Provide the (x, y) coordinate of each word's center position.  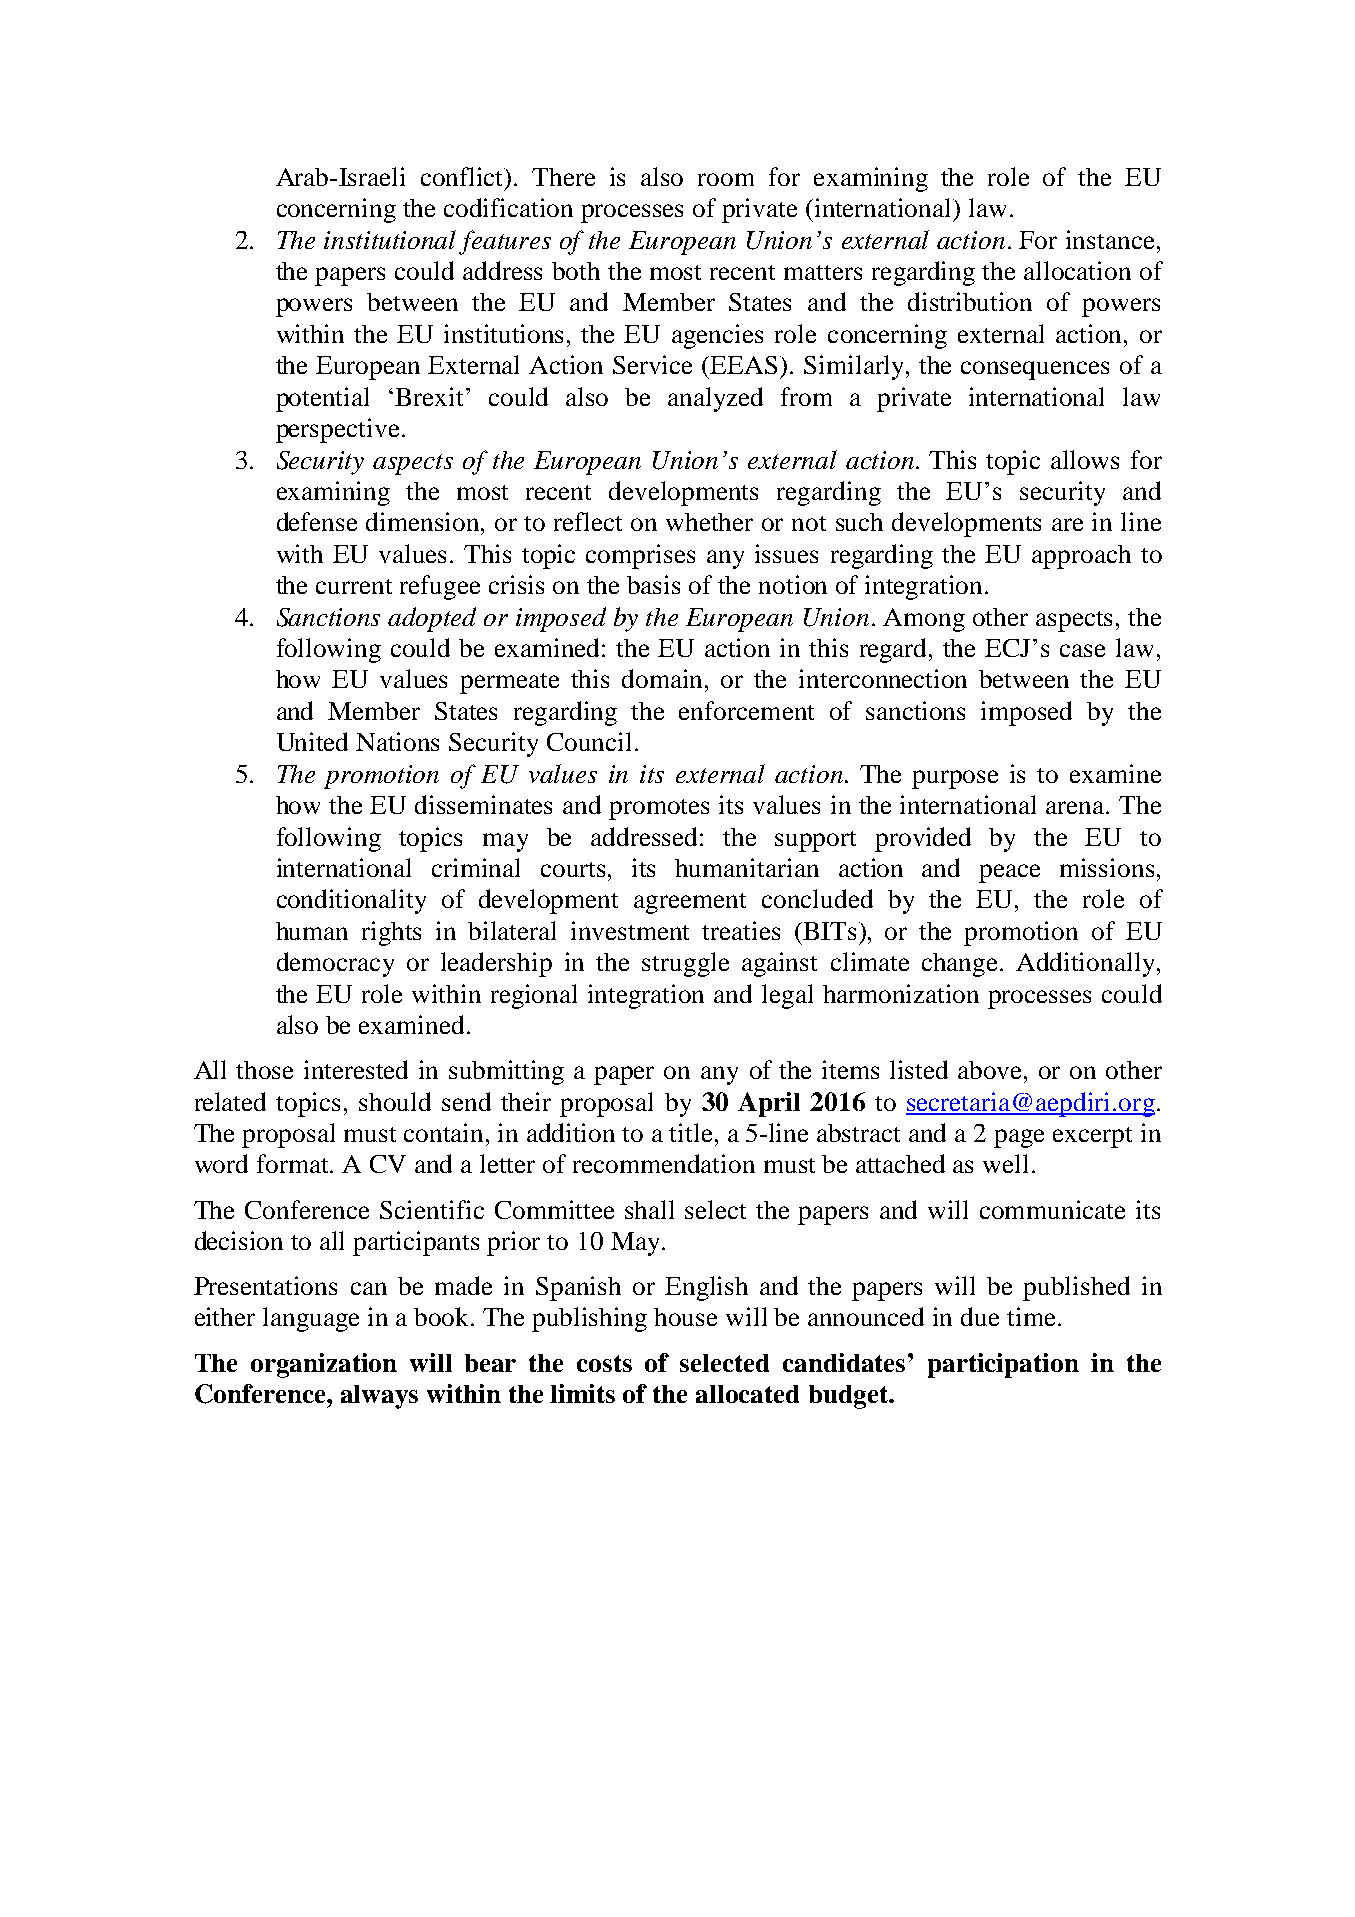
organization (324, 1365)
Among (924, 620)
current (354, 586)
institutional (390, 239)
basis (653, 584)
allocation (1077, 270)
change (961, 965)
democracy (335, 964)
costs (604, 1363)
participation (1003, 1365)
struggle (685, 964)
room (726, 179)
